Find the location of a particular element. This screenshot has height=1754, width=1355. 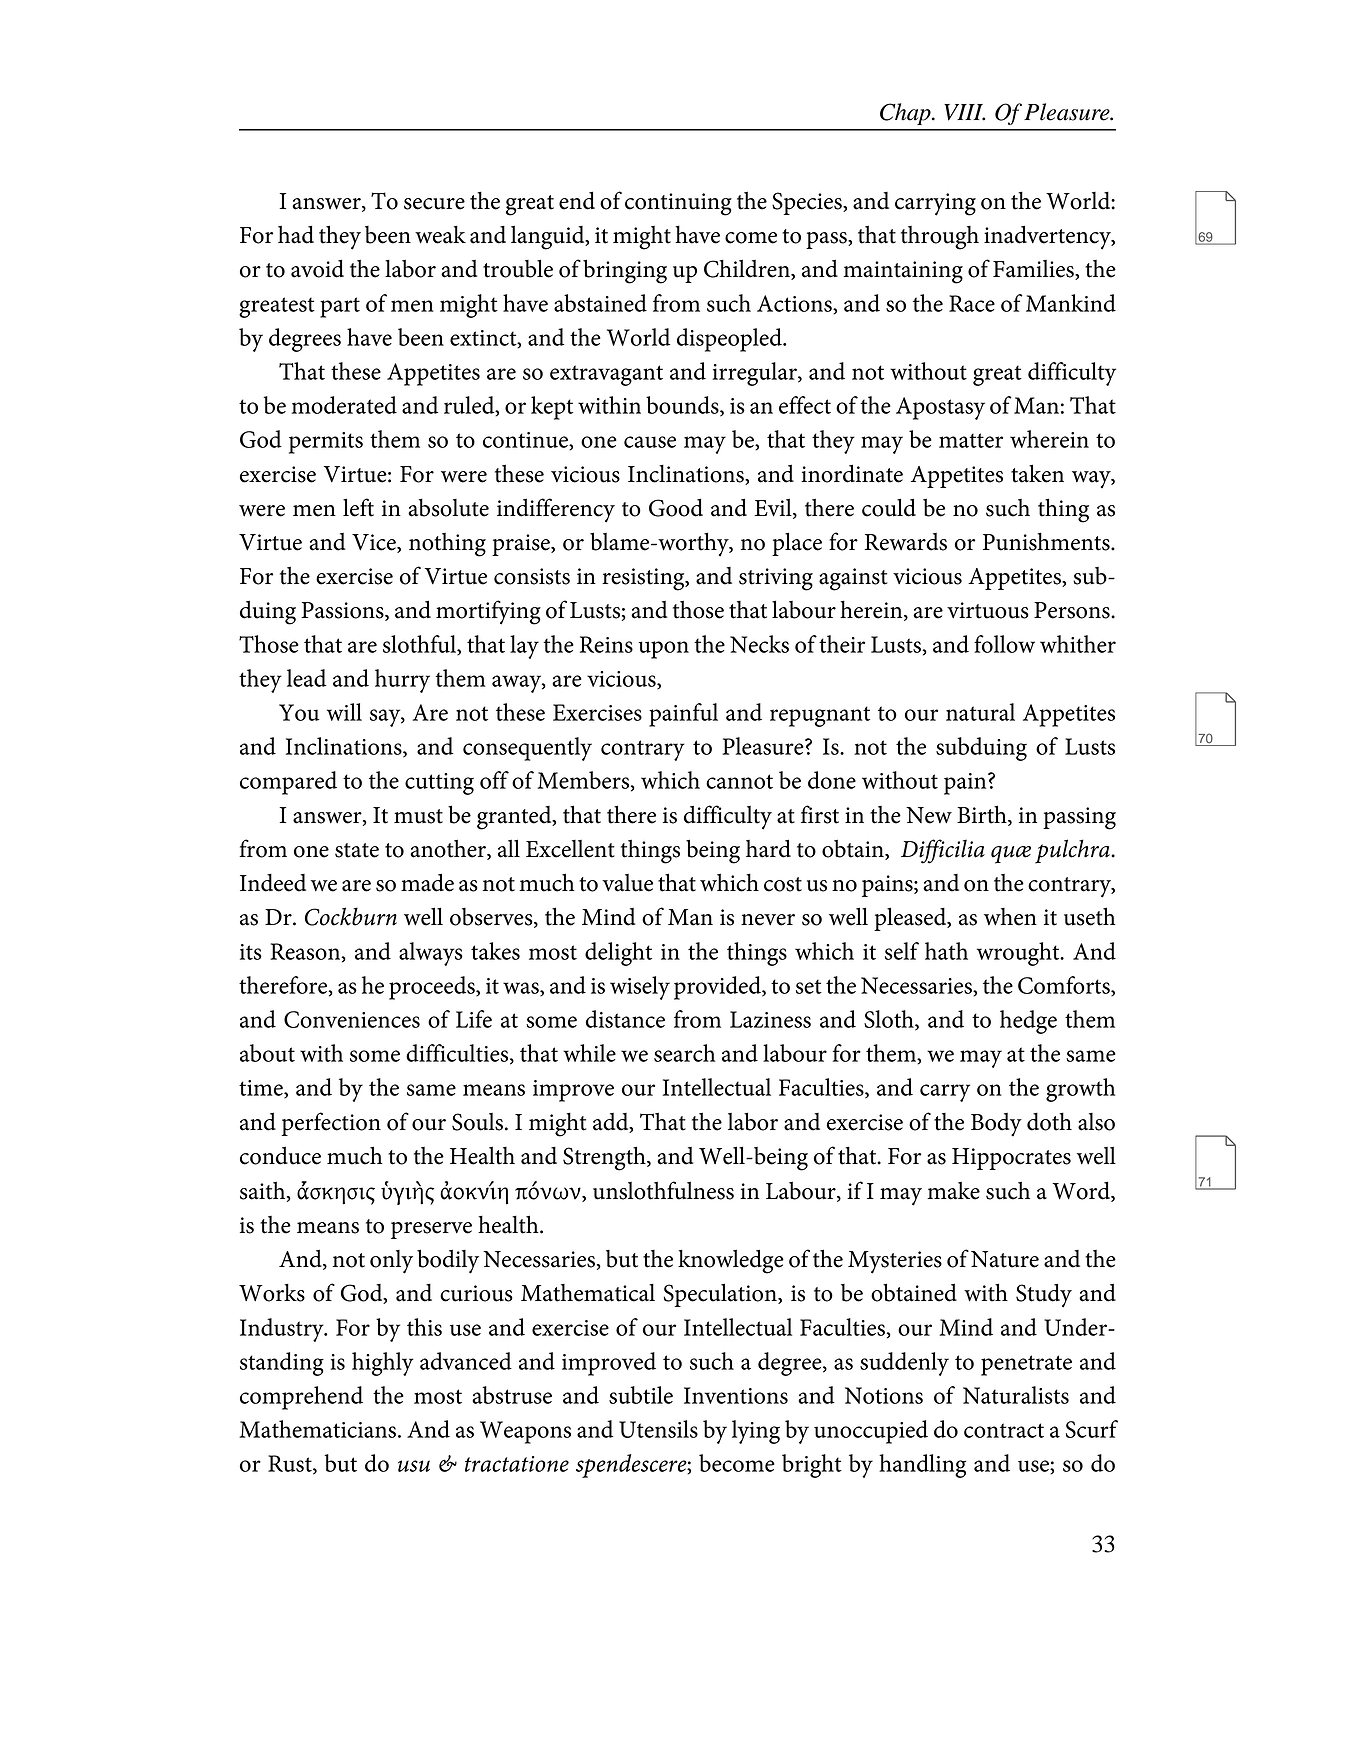

comprehend is located at coordinates (301, 1398).
